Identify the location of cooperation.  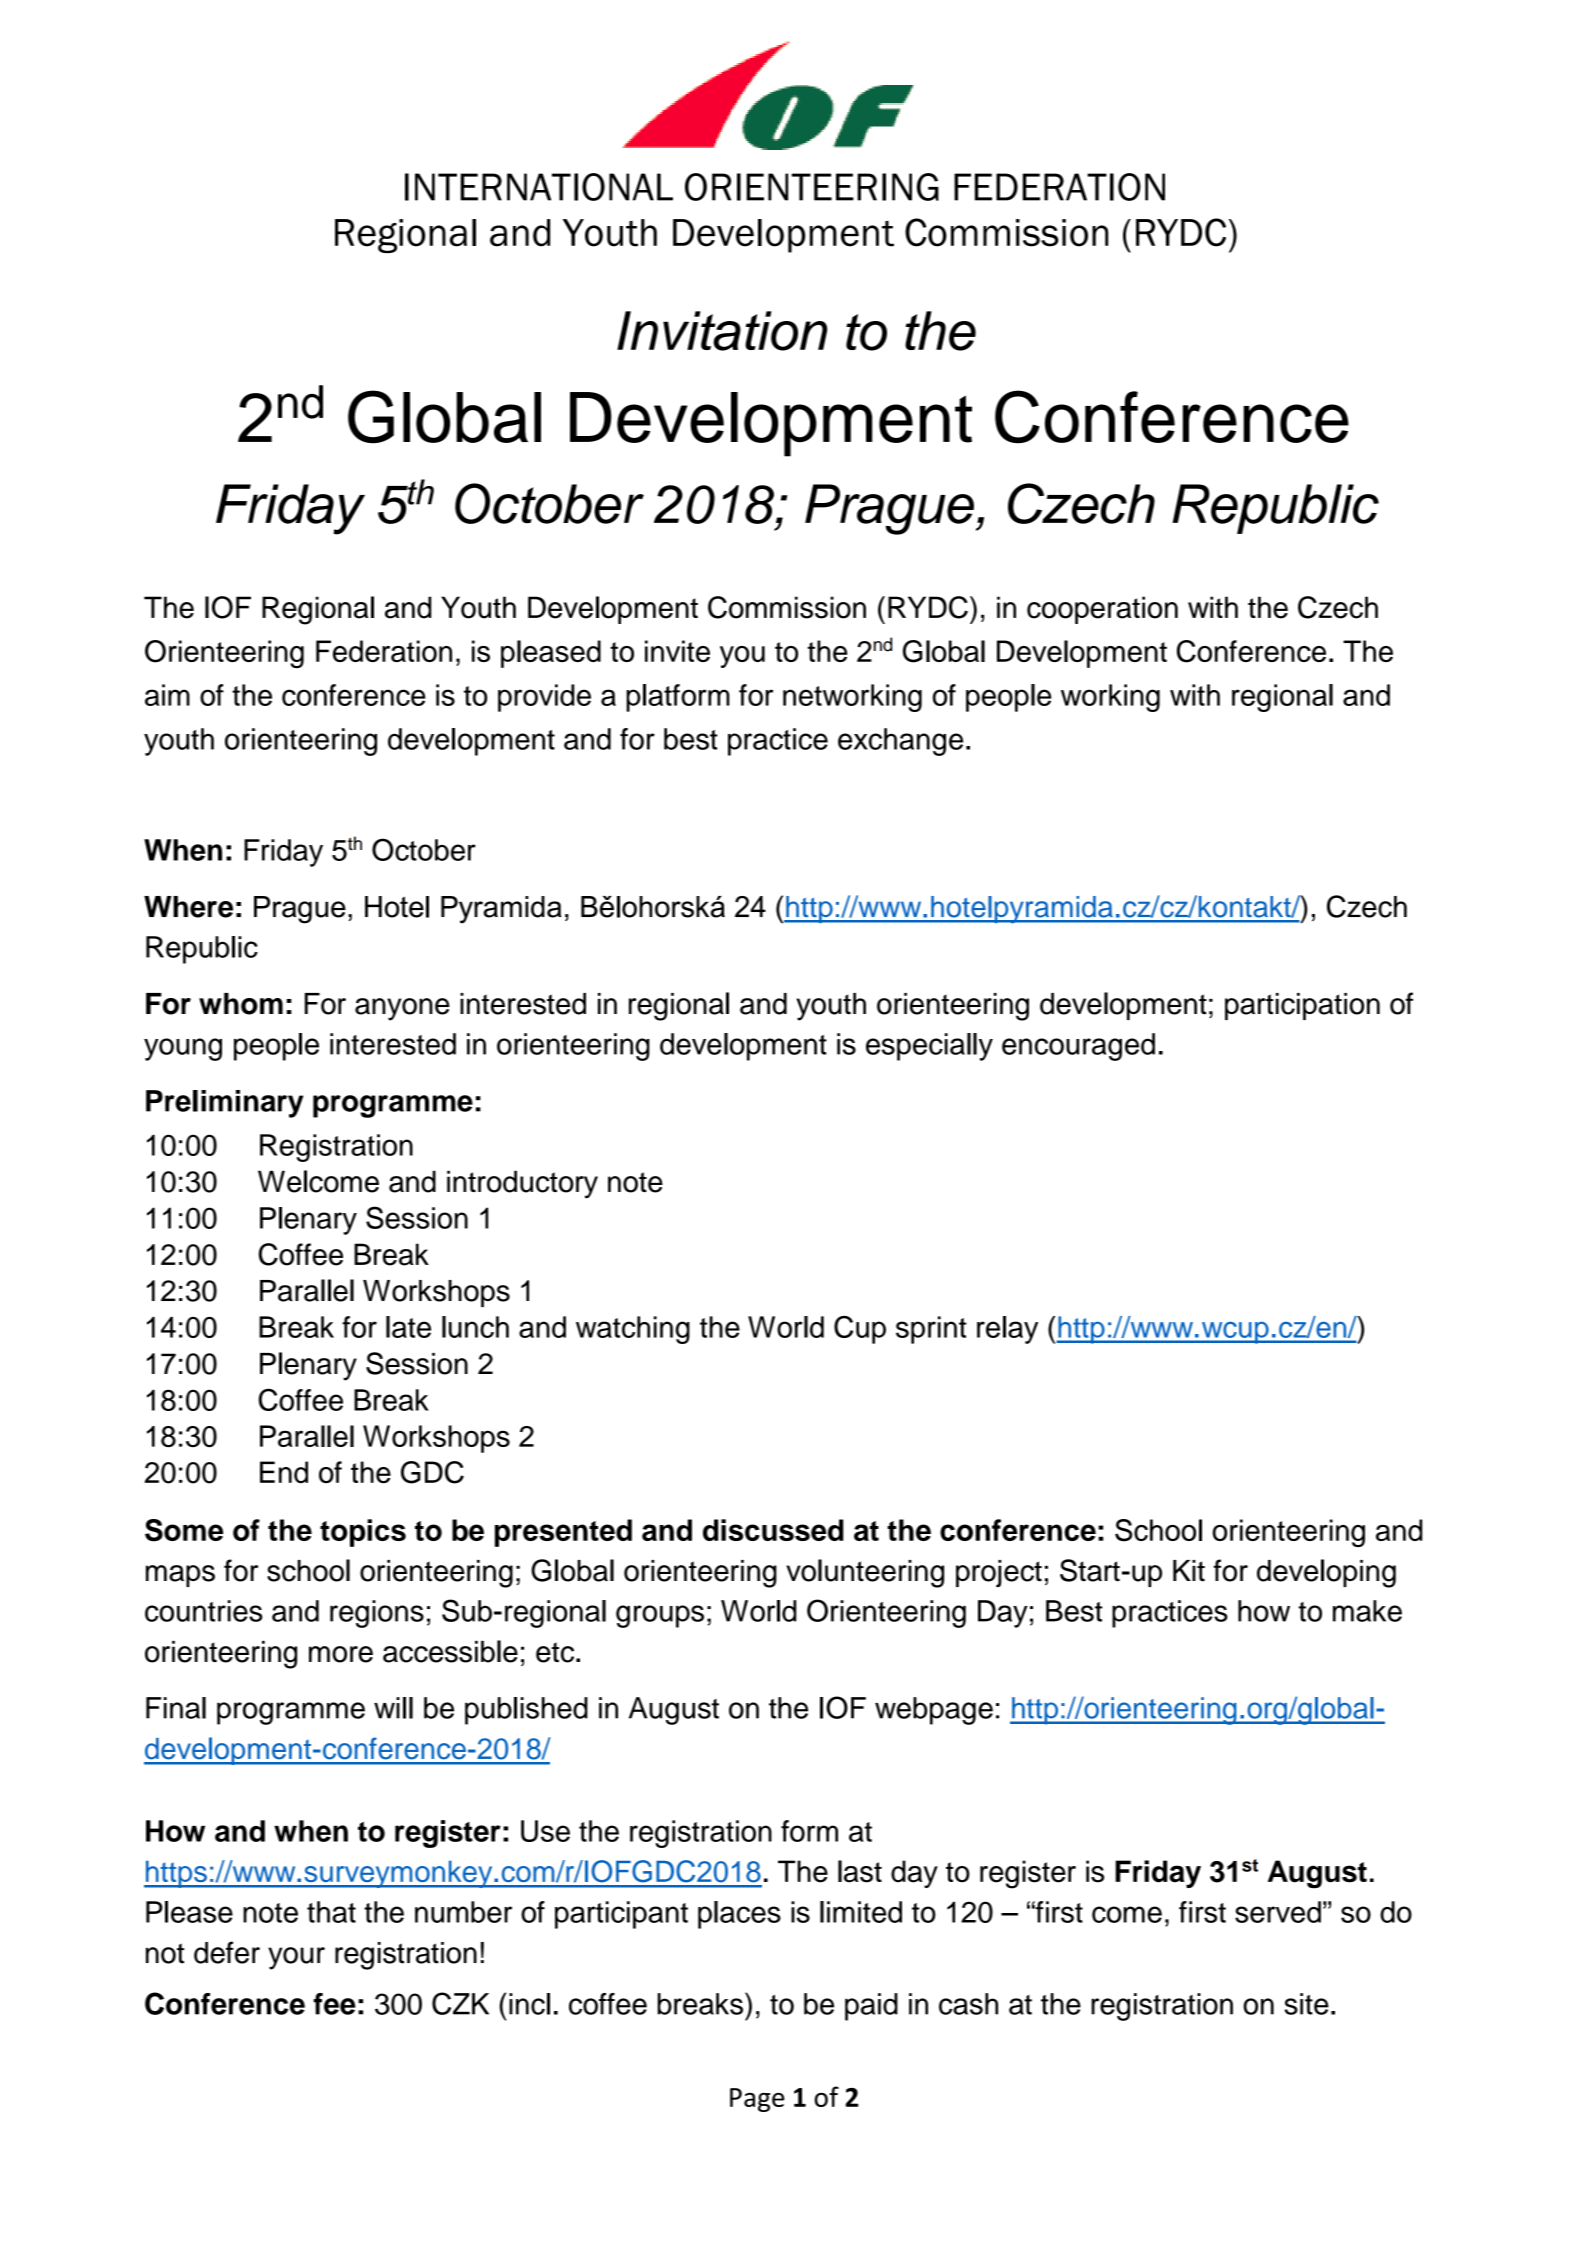
(1102, 610).
